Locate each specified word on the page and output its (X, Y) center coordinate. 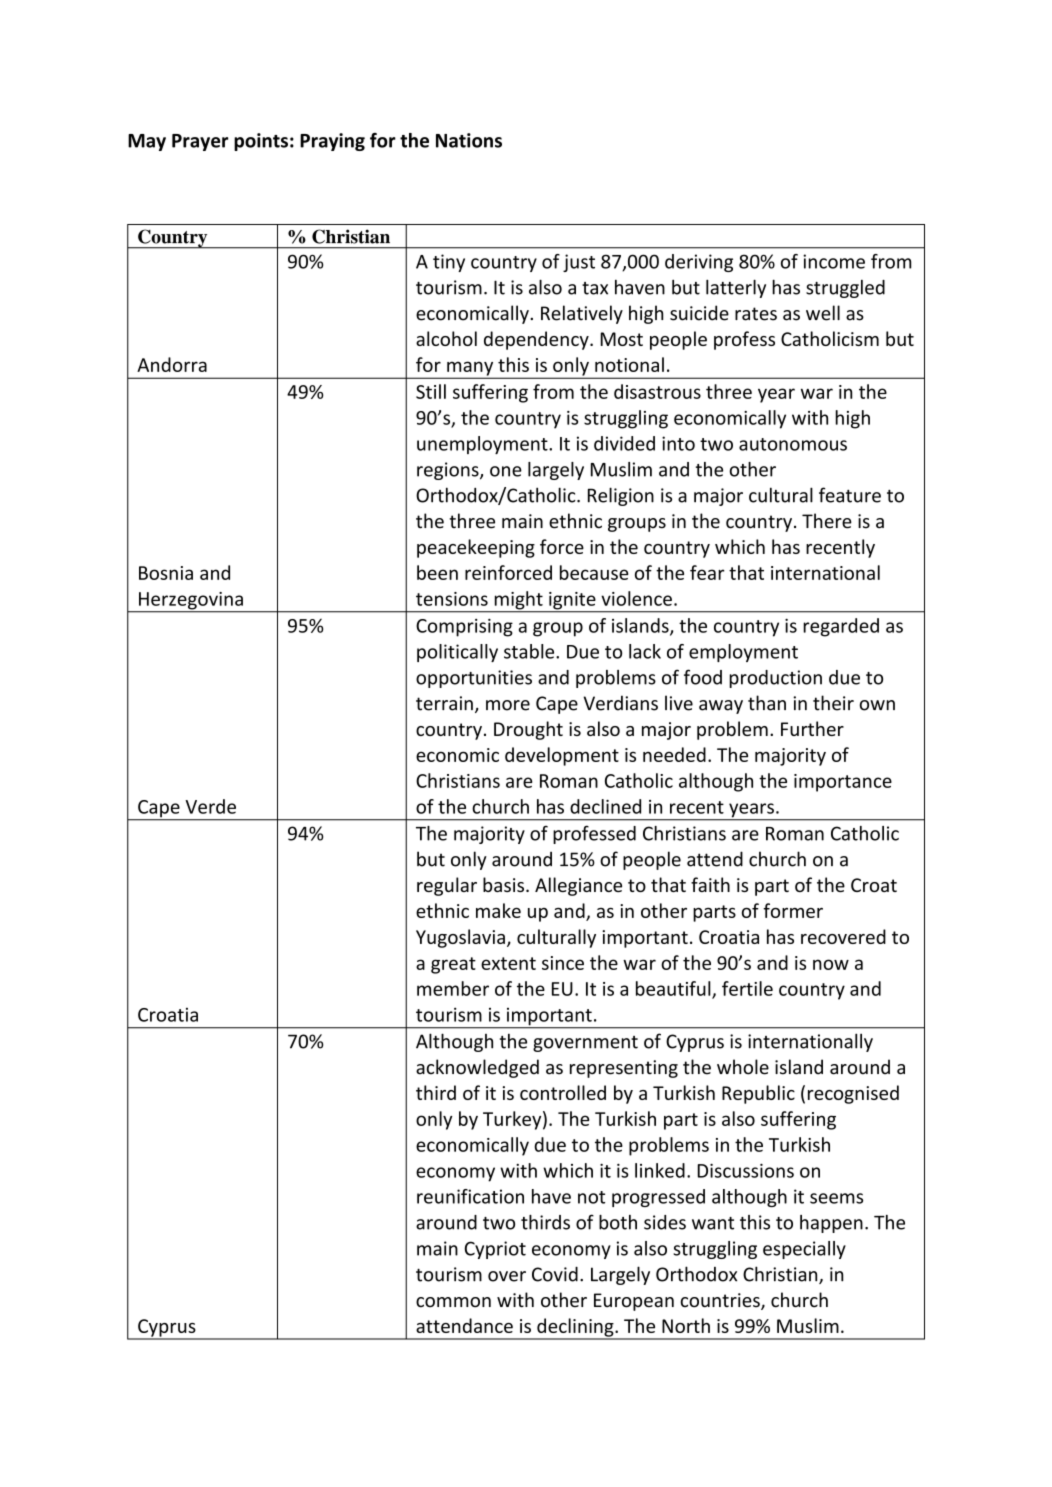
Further (812, 728)
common (453, 1302)
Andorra (172, 364)
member (453, 988)
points (261, 142)
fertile (747, 988)
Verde (210, 806)
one (506, 471)
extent (508, 963)
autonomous (793, 444)
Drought (528, 730)
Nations (469, 140)
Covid (555, 1274)
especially (804, 1250)
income (834, 261)
